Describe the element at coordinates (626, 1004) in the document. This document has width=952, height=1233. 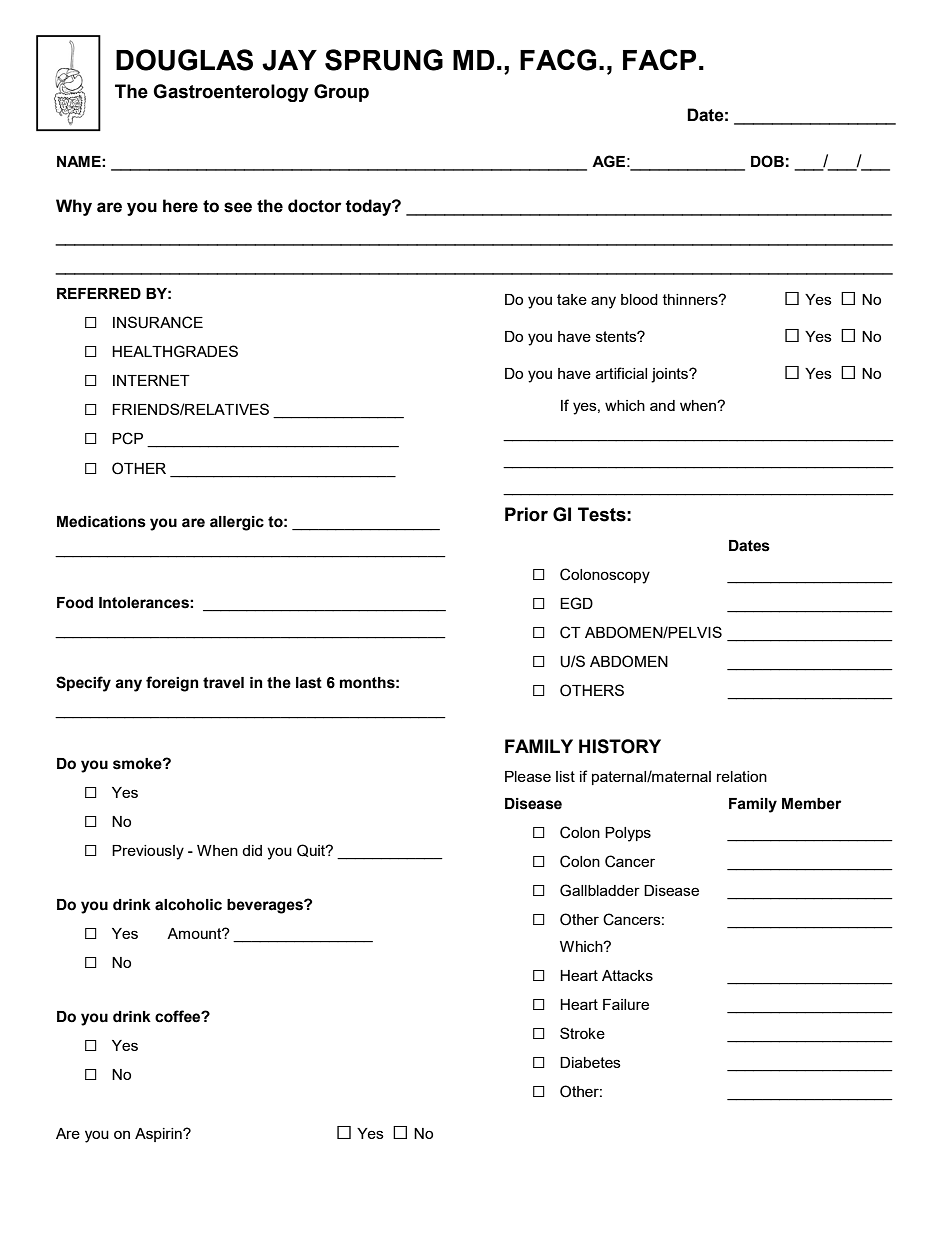
I see `Failure` at that location.
